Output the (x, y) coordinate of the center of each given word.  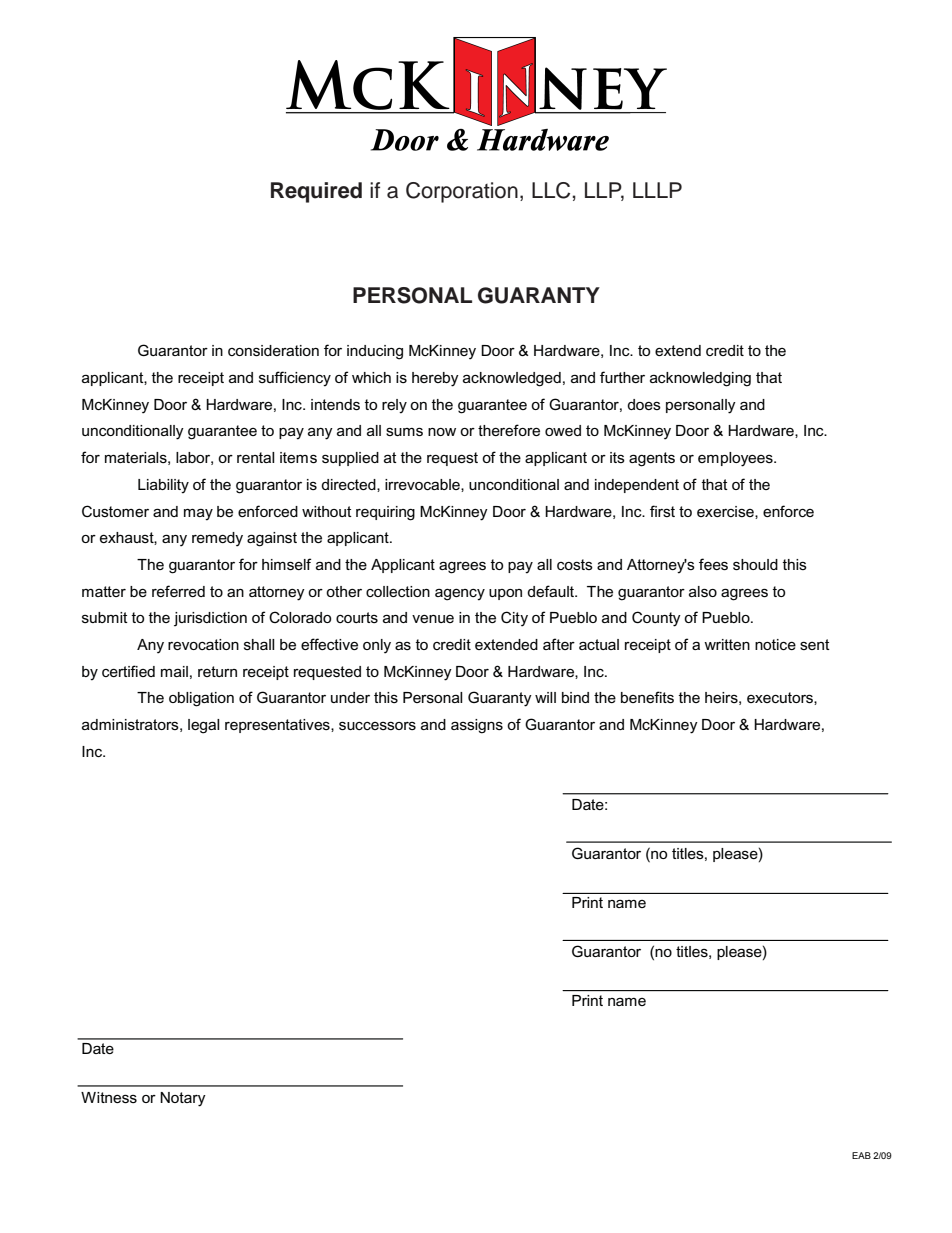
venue (433, 619)
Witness (109, 1097)
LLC (551, 190)
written (727, 644)
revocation (203, 644)
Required (316, 192)
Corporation (462, 192)
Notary (183, 1099)
